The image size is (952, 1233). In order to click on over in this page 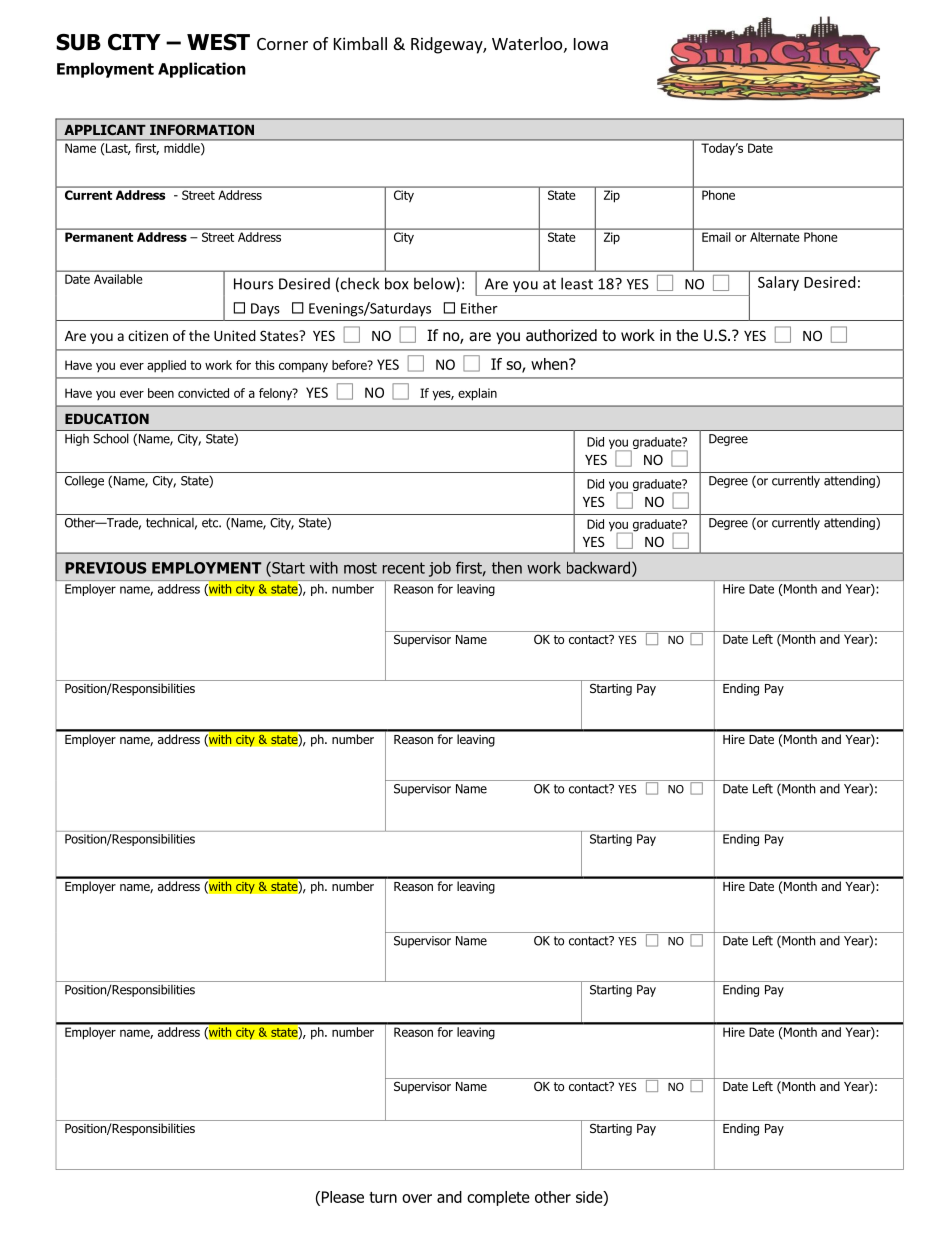, I will do `click(417, 1198)`.
